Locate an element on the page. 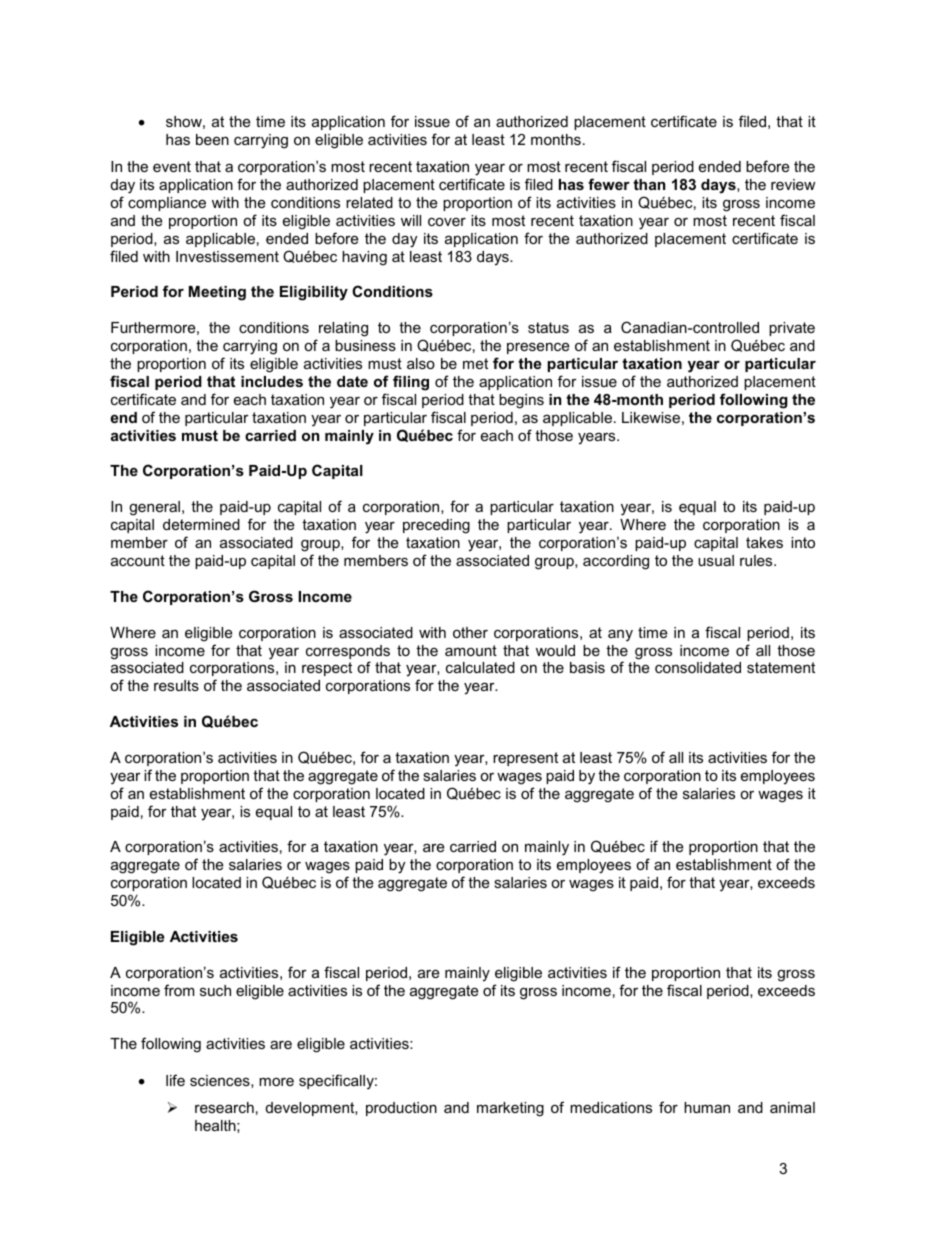  been is located at coordinates (212, 139).
